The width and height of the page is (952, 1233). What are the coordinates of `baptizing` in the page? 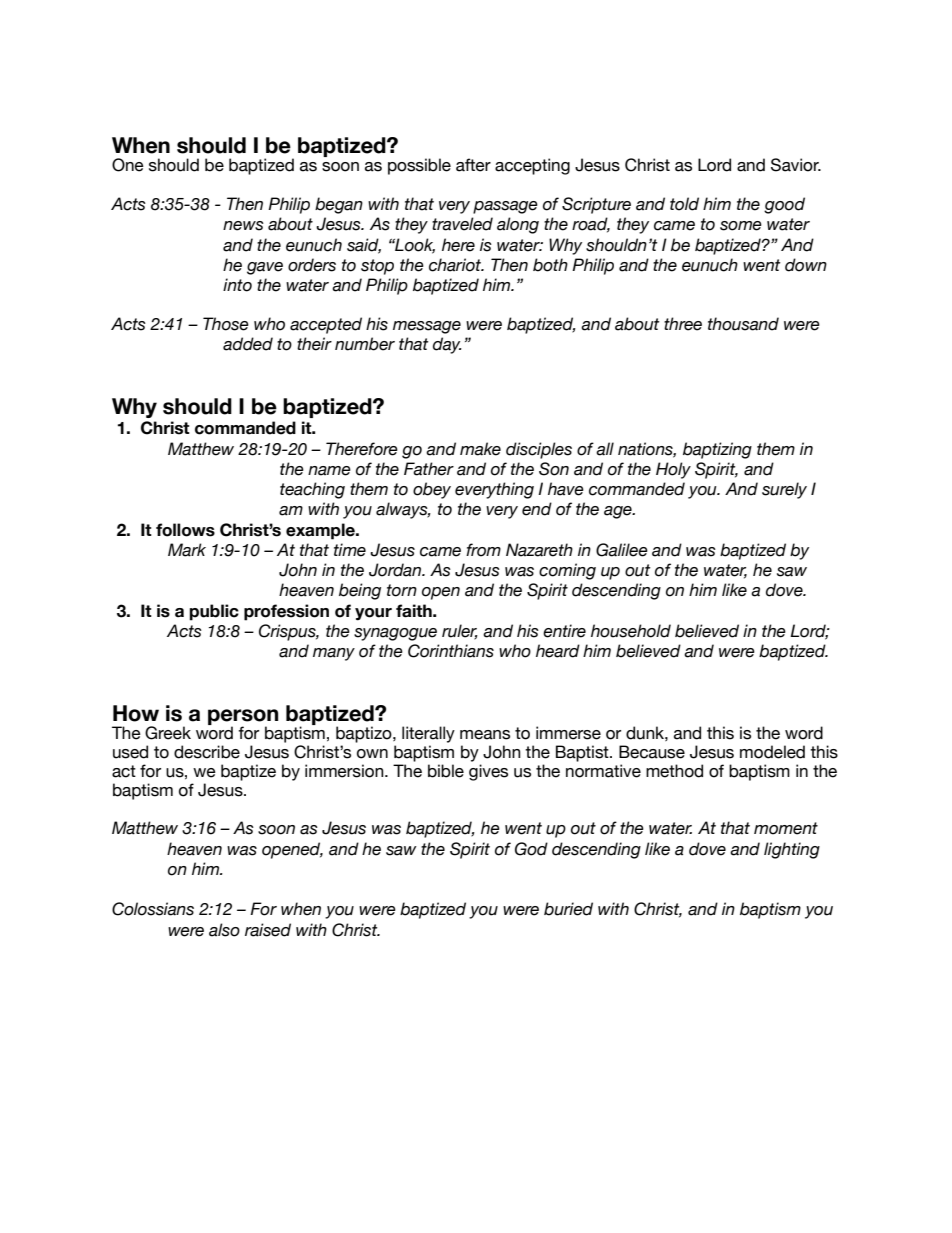 It's located at (717, 450).
